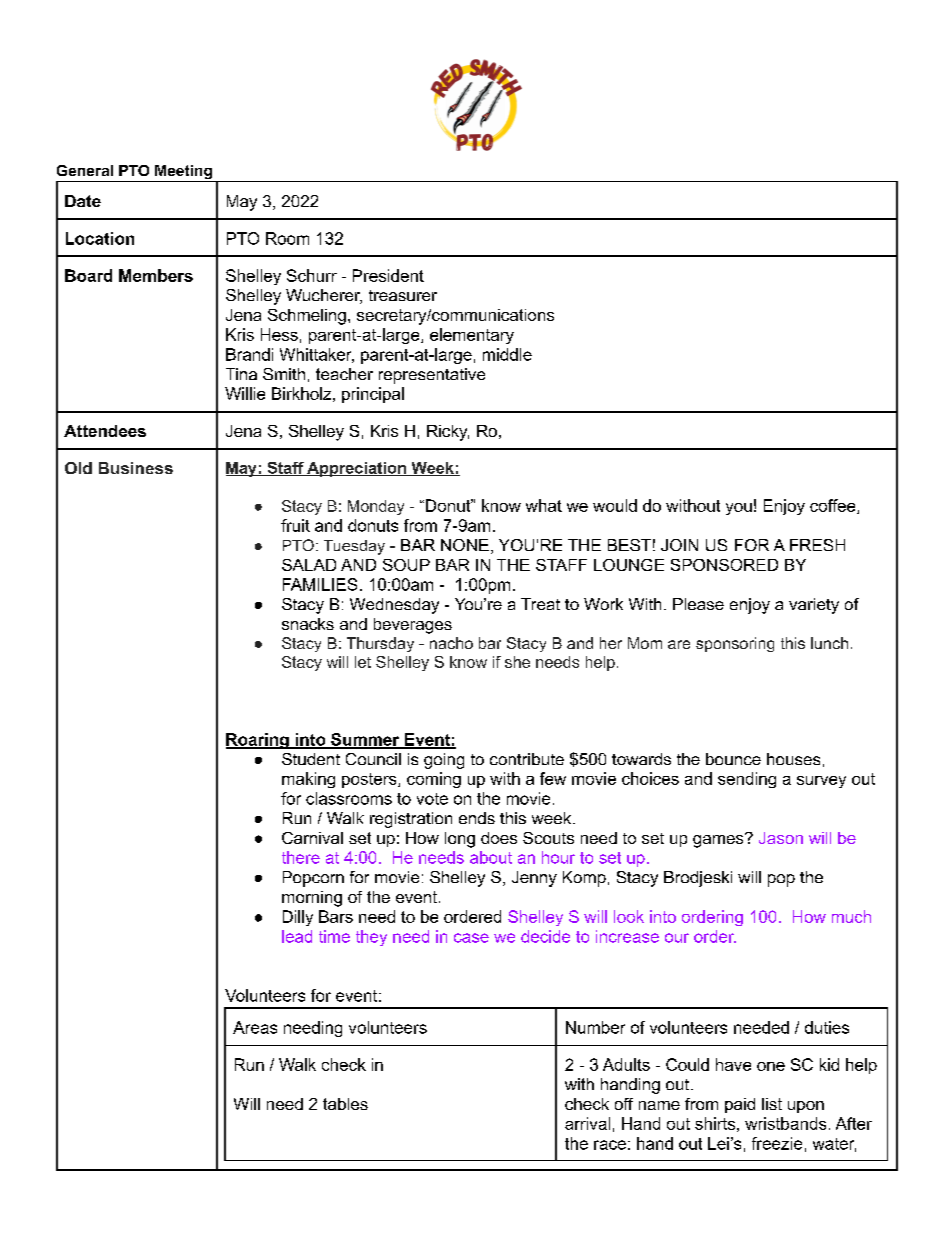  Describe the element at coordinates (388, 275) in the screenshot. I see `President` at that location.
